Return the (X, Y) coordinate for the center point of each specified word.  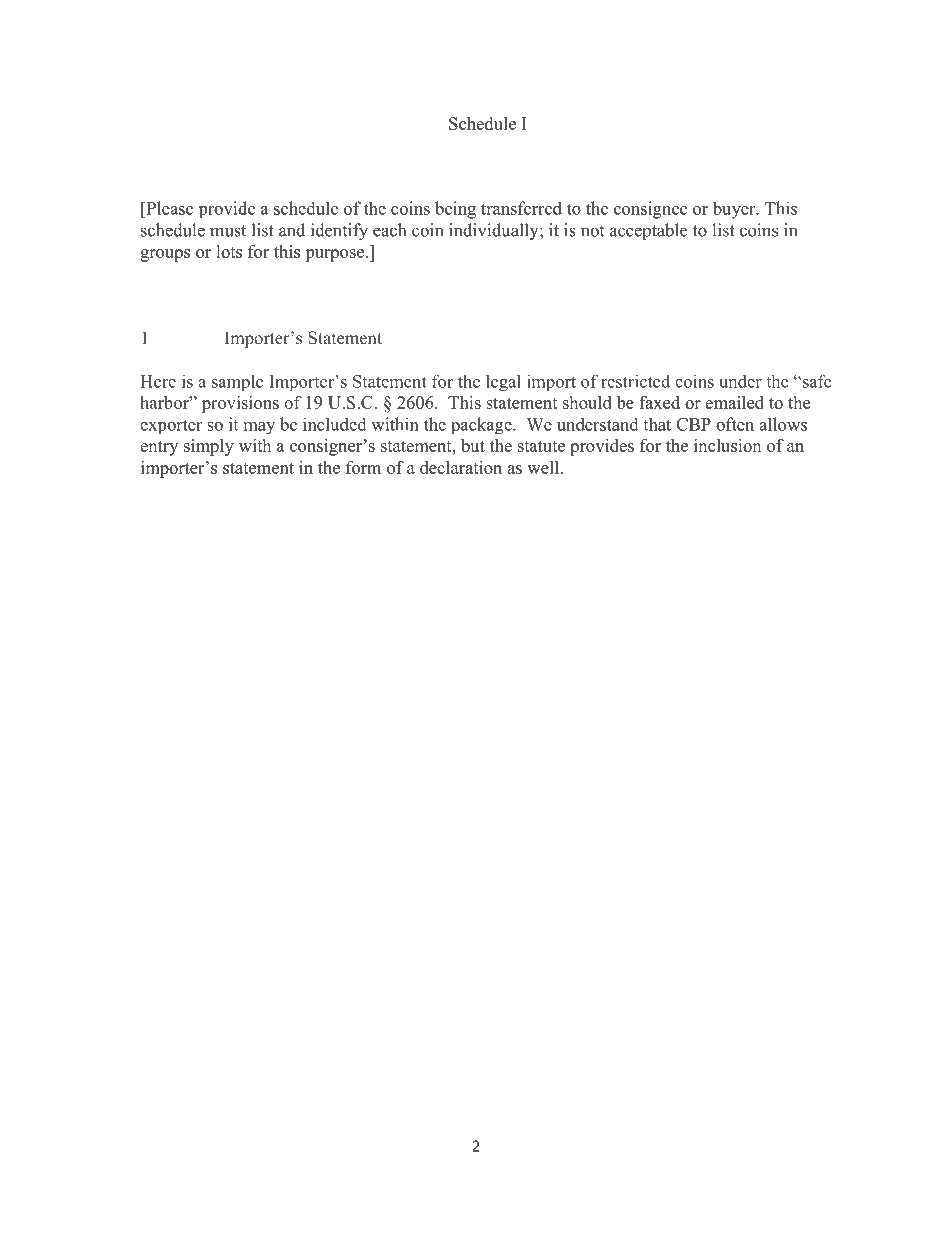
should (587, 402)
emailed (734, 402)
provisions (240, 404)
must (228, 231)
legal (503, 383)
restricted (635, 381)
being (455, 210)
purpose (334, 255)
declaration (461, 467)
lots (229, 251)
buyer (735, 210)
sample (237, 382)
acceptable (648, 231)
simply (209, 447)
